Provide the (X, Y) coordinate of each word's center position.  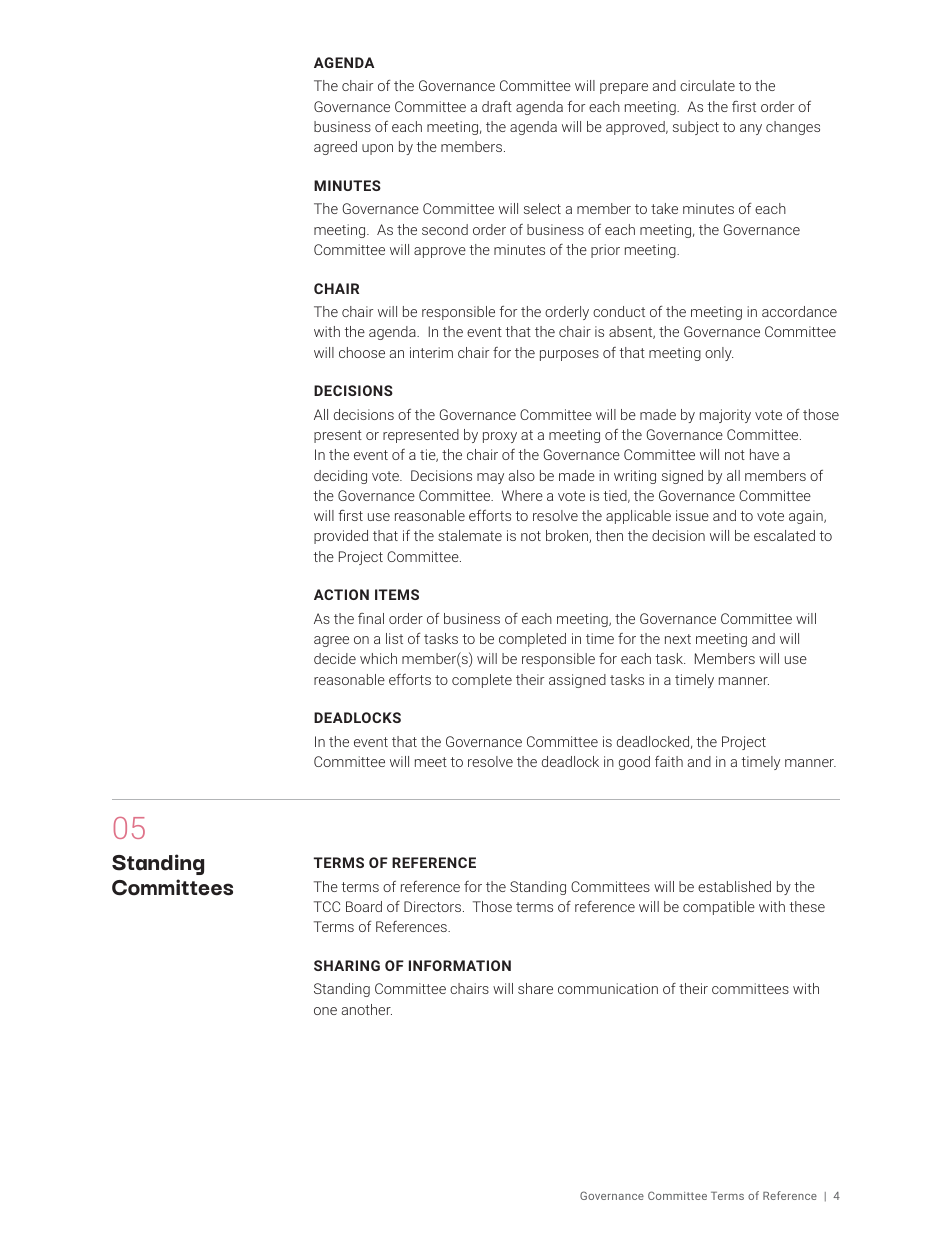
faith (669, 761)
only (719, 354)
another (367, 1009)
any (751, 129)
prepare (624, 88)
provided (341, 537)
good (634, 763)
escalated (784, 535)
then (609, 535)
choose (362, 352)
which (378, 658)
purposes (569, 355)
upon (377, 149)
